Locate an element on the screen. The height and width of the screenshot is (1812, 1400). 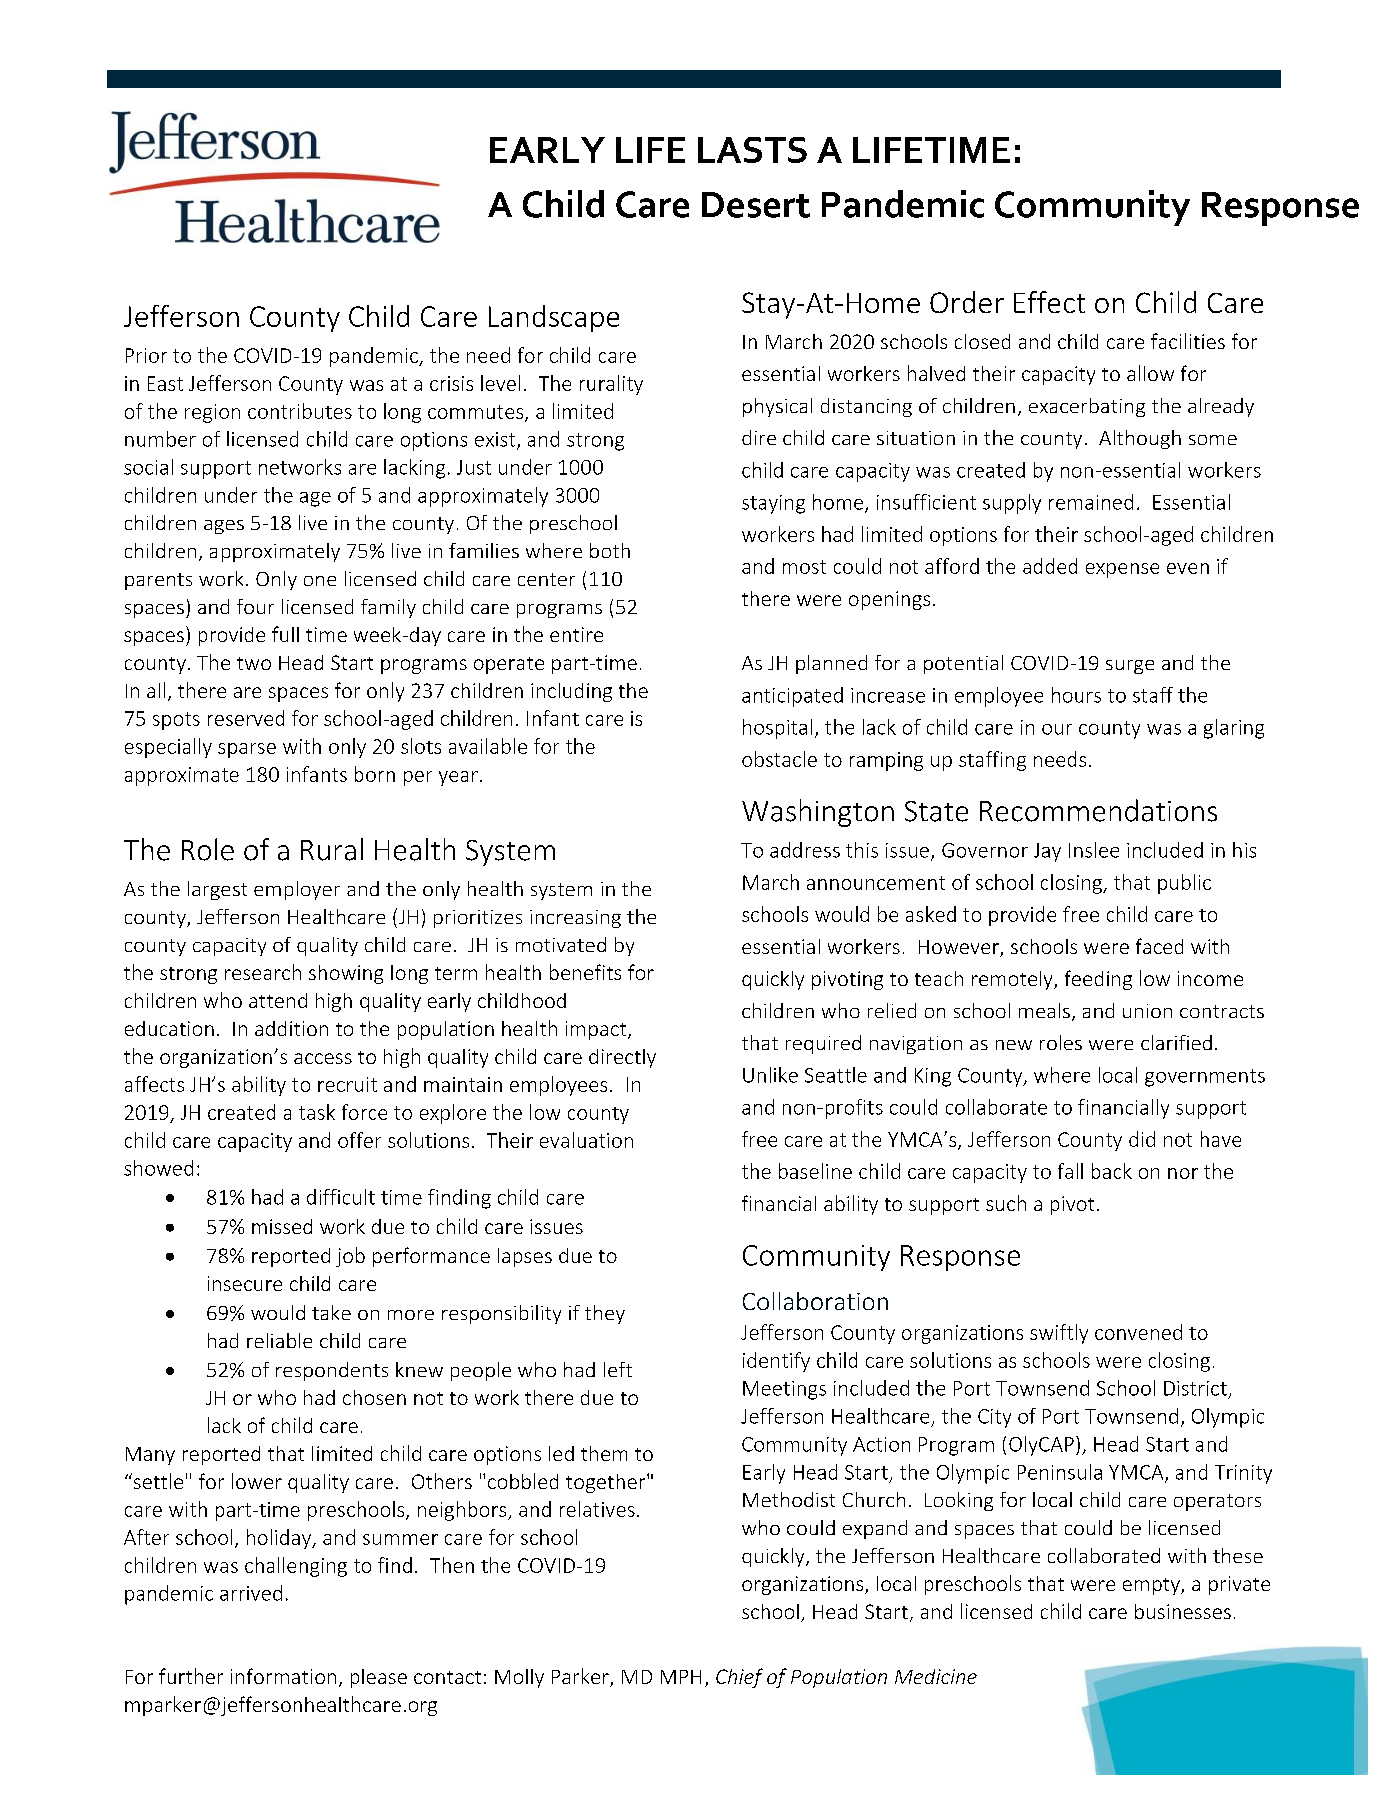
East is located at coordinates (165, 383).
